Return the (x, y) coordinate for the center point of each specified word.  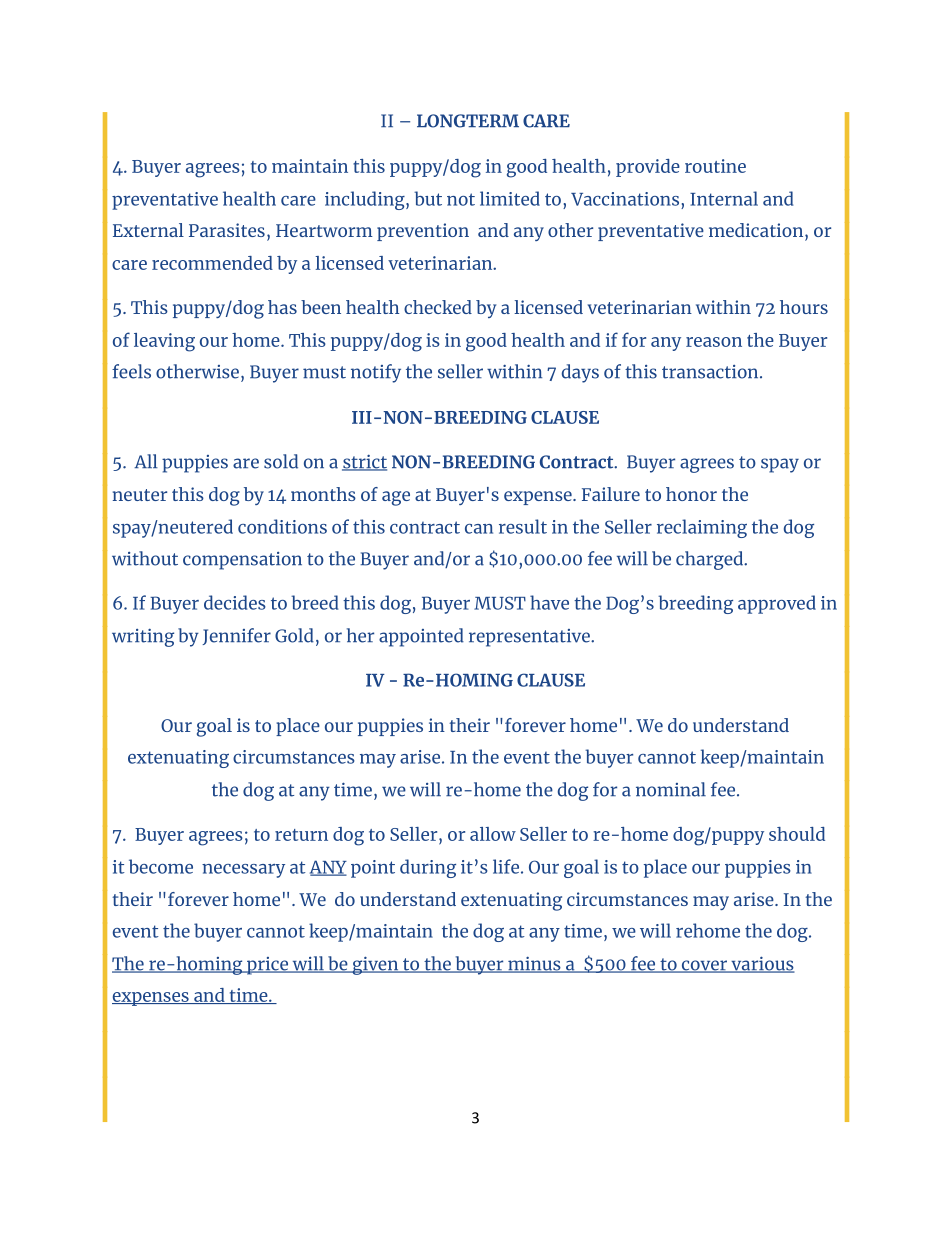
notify (376, 373)
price (268, 966)
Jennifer (237, 636)
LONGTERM (468, 121)
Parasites (227, 230)
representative (530, 638)
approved (777, 604)
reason (714, 342)
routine (715, 166)
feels (131, 371)
